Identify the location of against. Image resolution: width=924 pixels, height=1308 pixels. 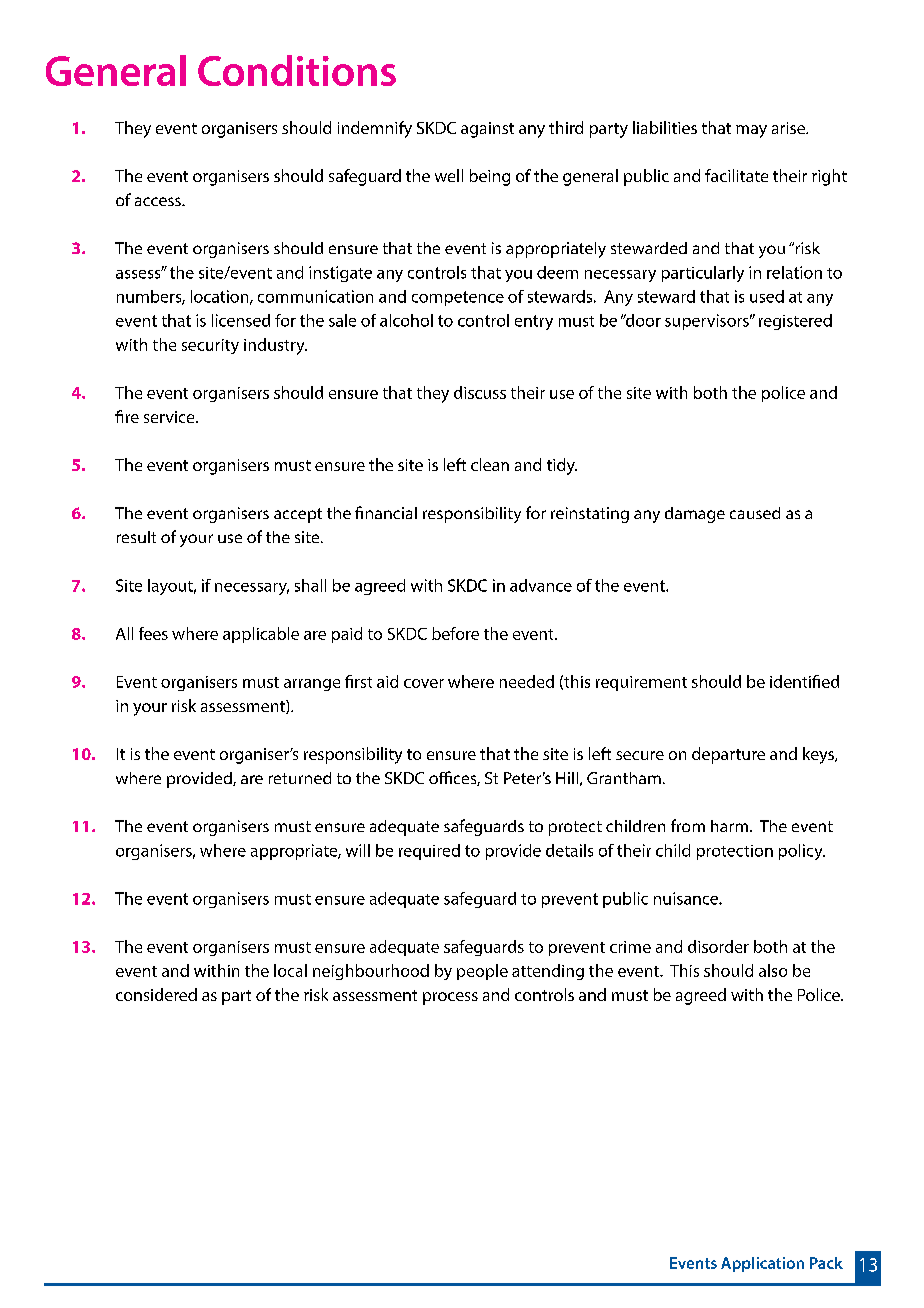
(487, 130).
